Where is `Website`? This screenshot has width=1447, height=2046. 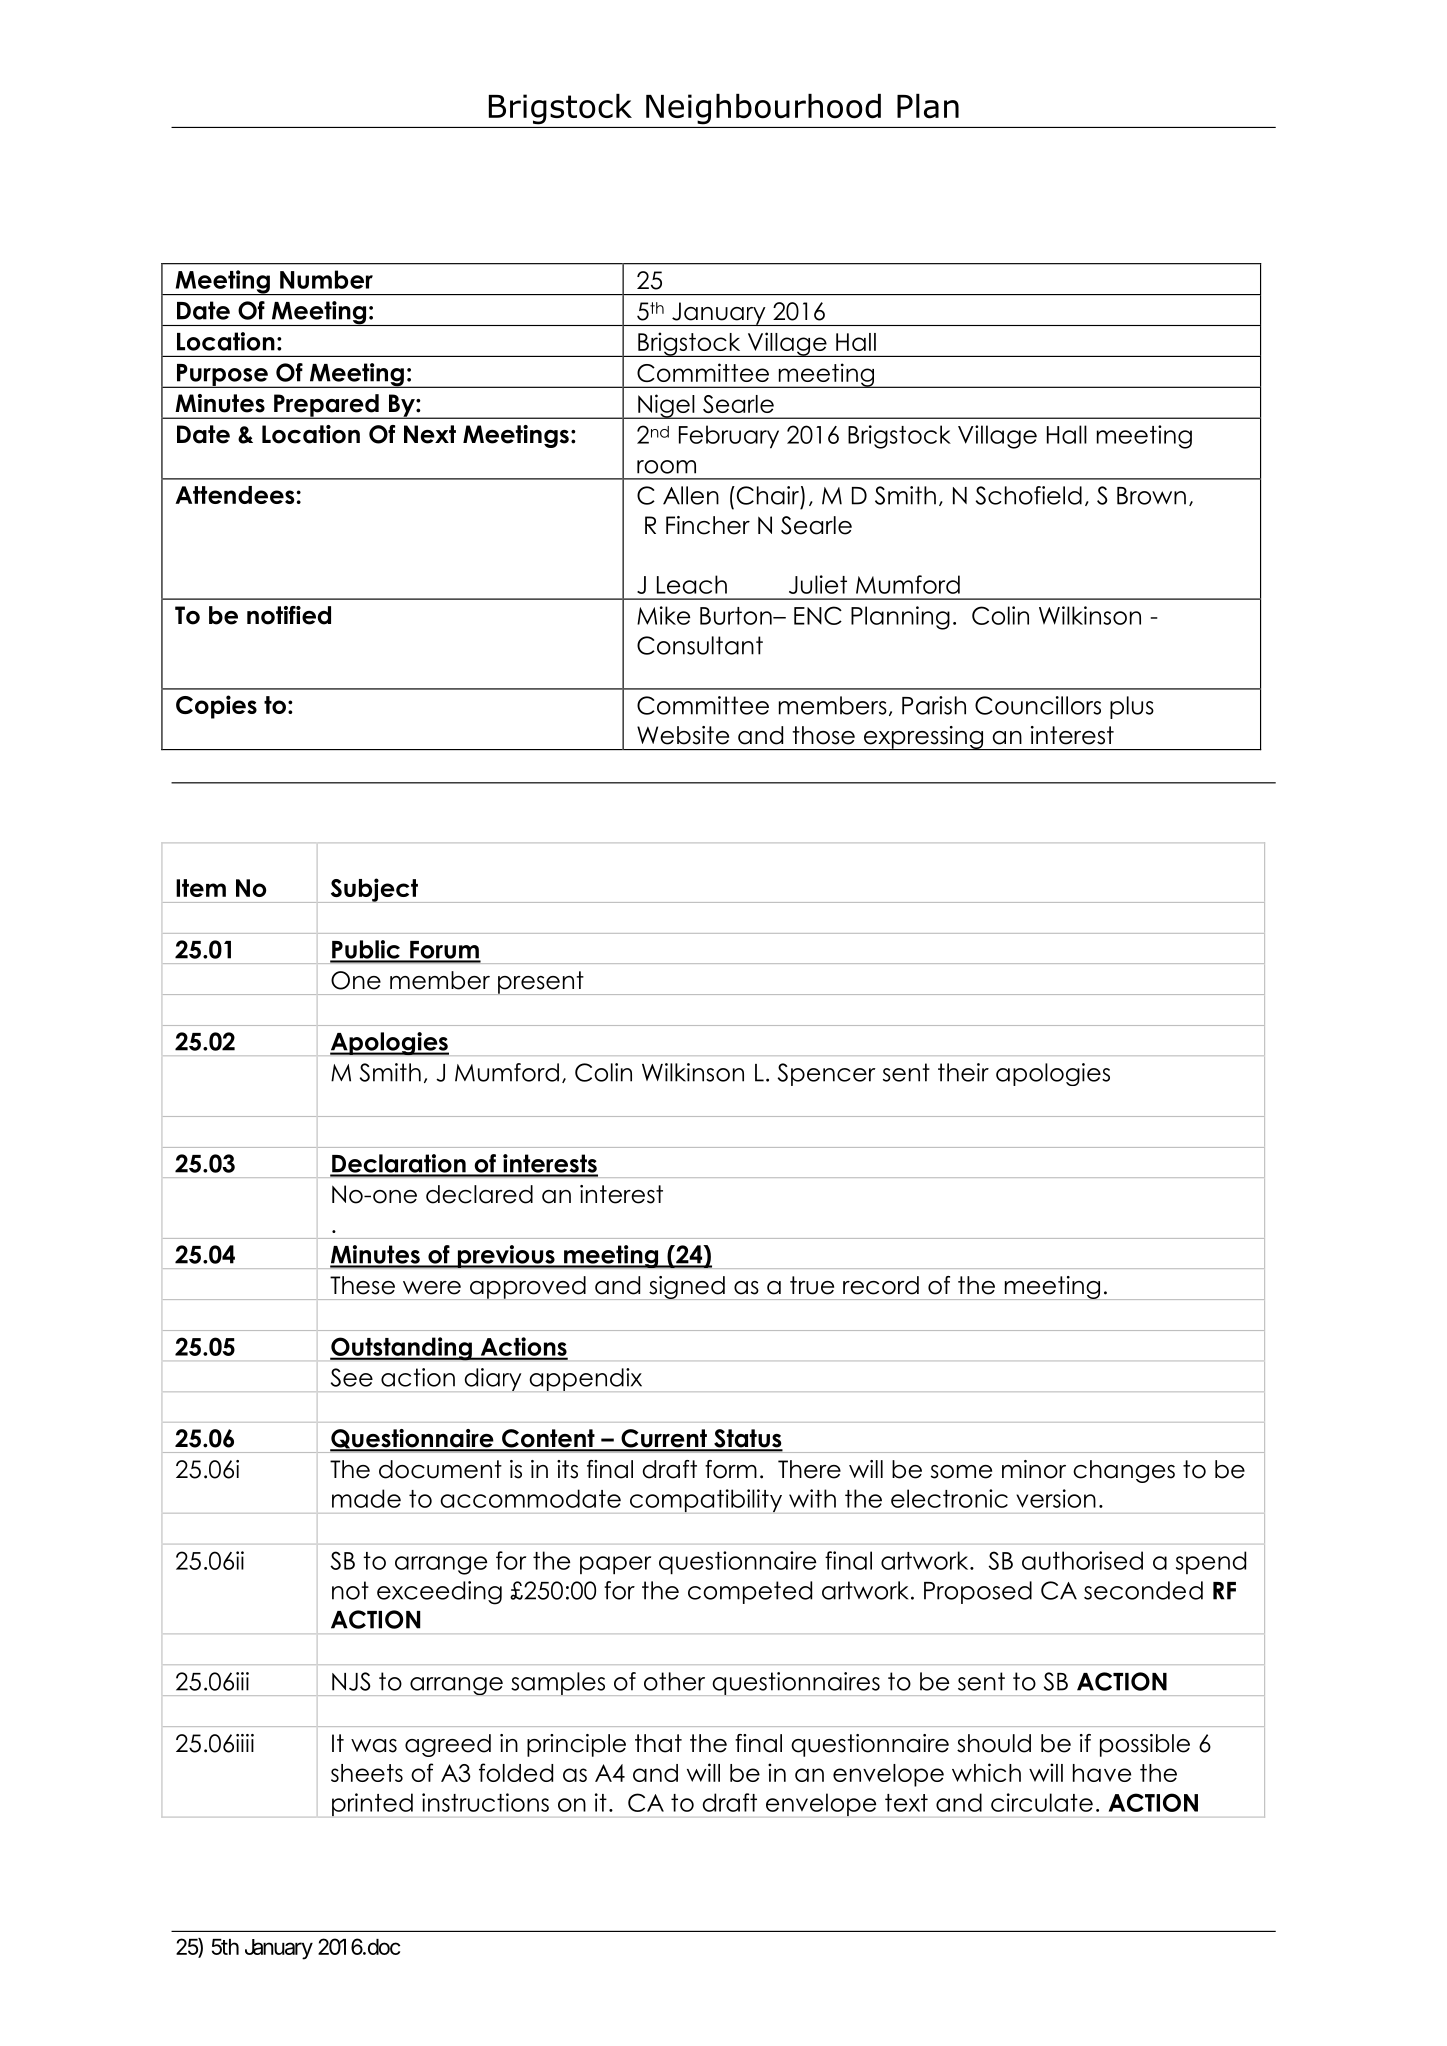 Website is located at coordinates (683, 735).
